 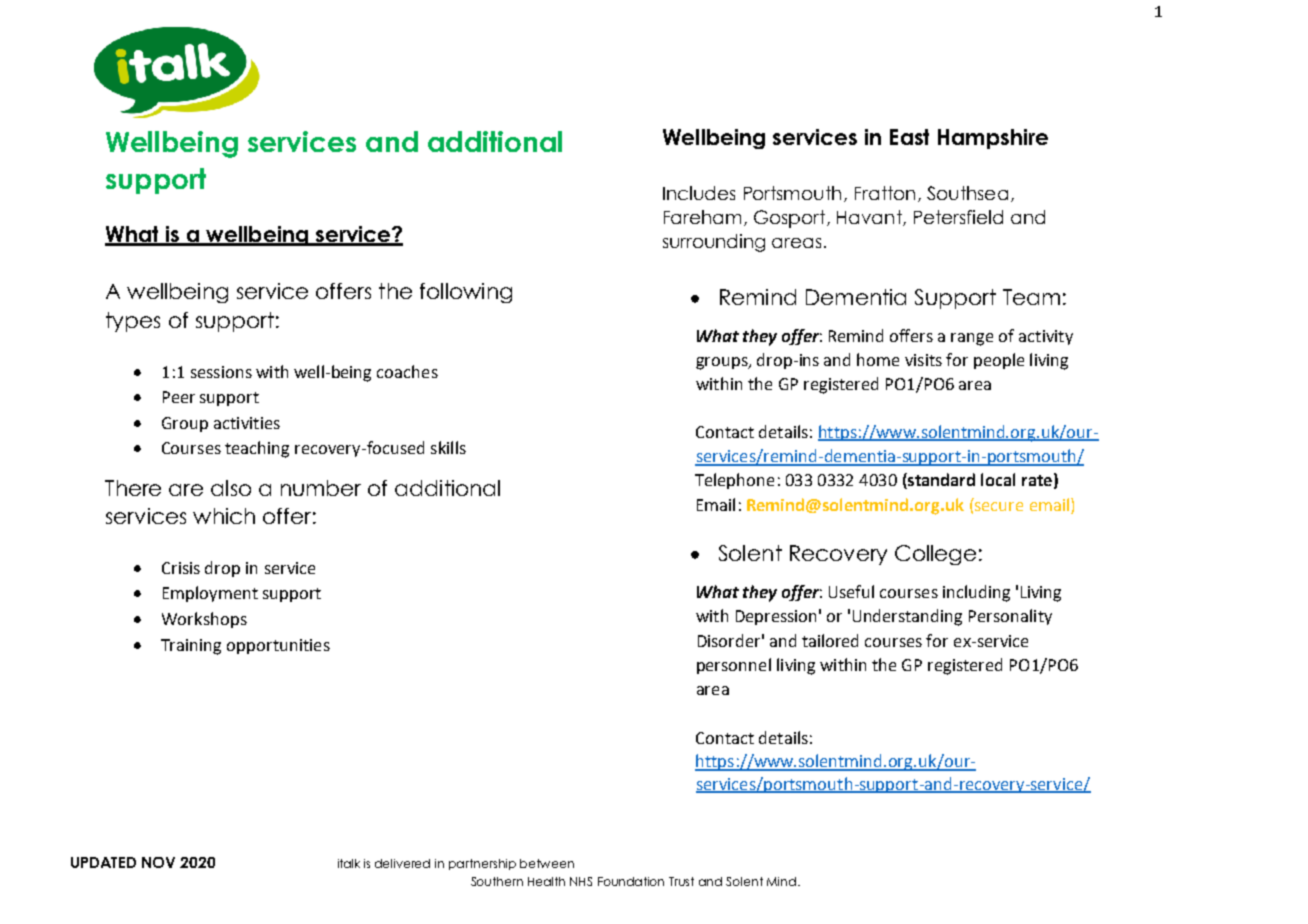 I want to click on types, so click(x=133, y=322).
